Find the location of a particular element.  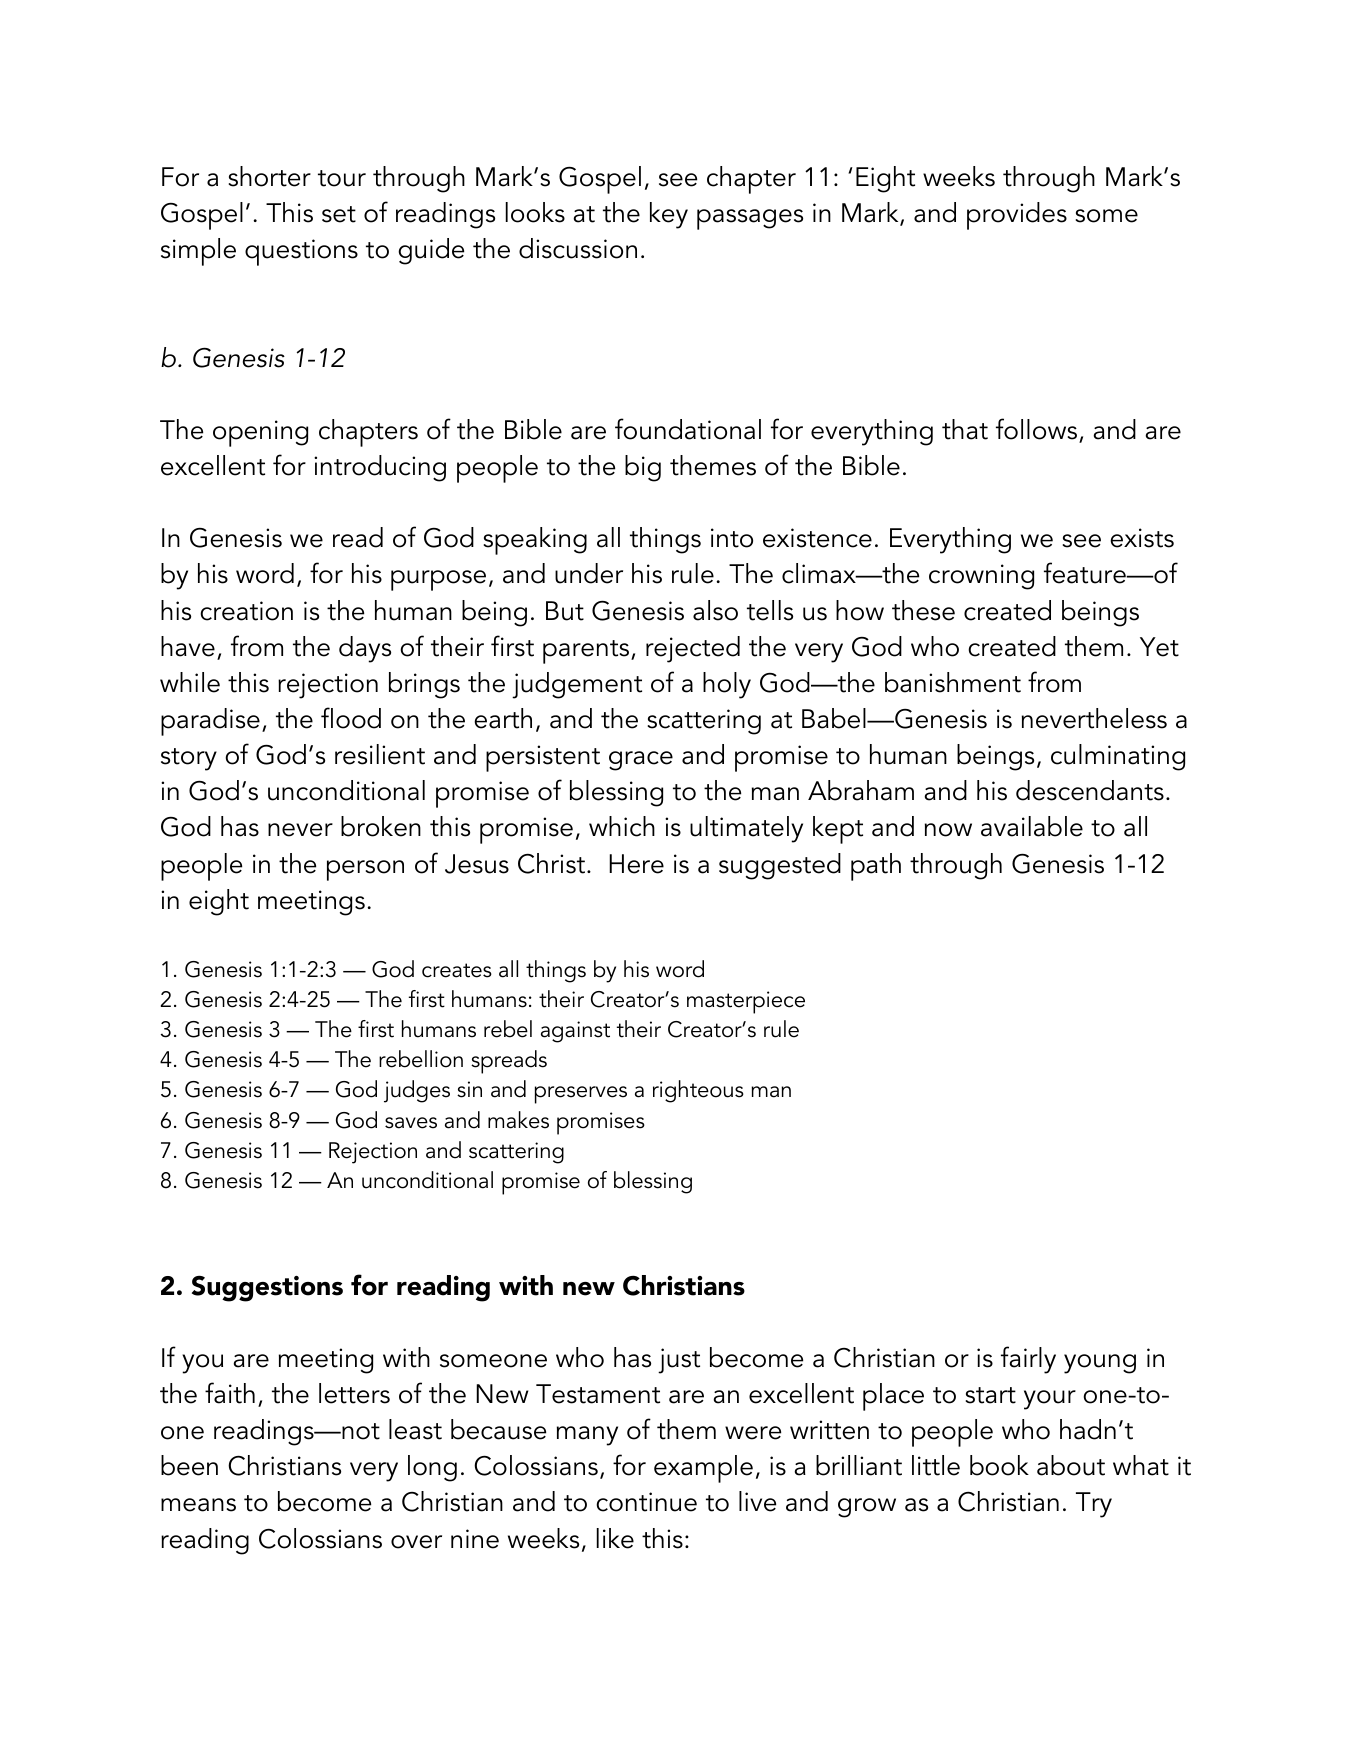

means is located at coordinates (198, 1505).
